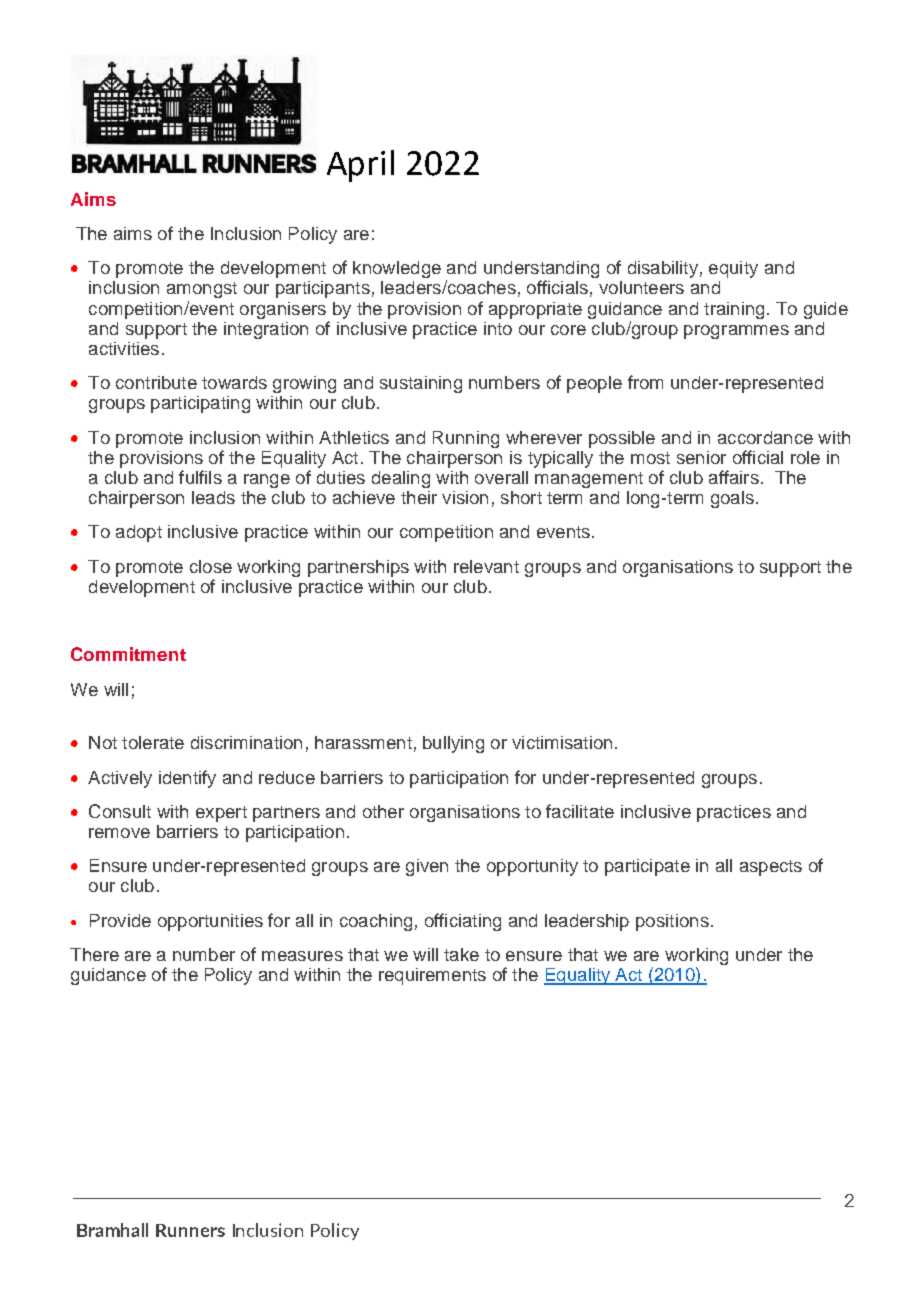  Describe the element at coordinates (190, 1230) in the document. I see `Runners` at that location.
